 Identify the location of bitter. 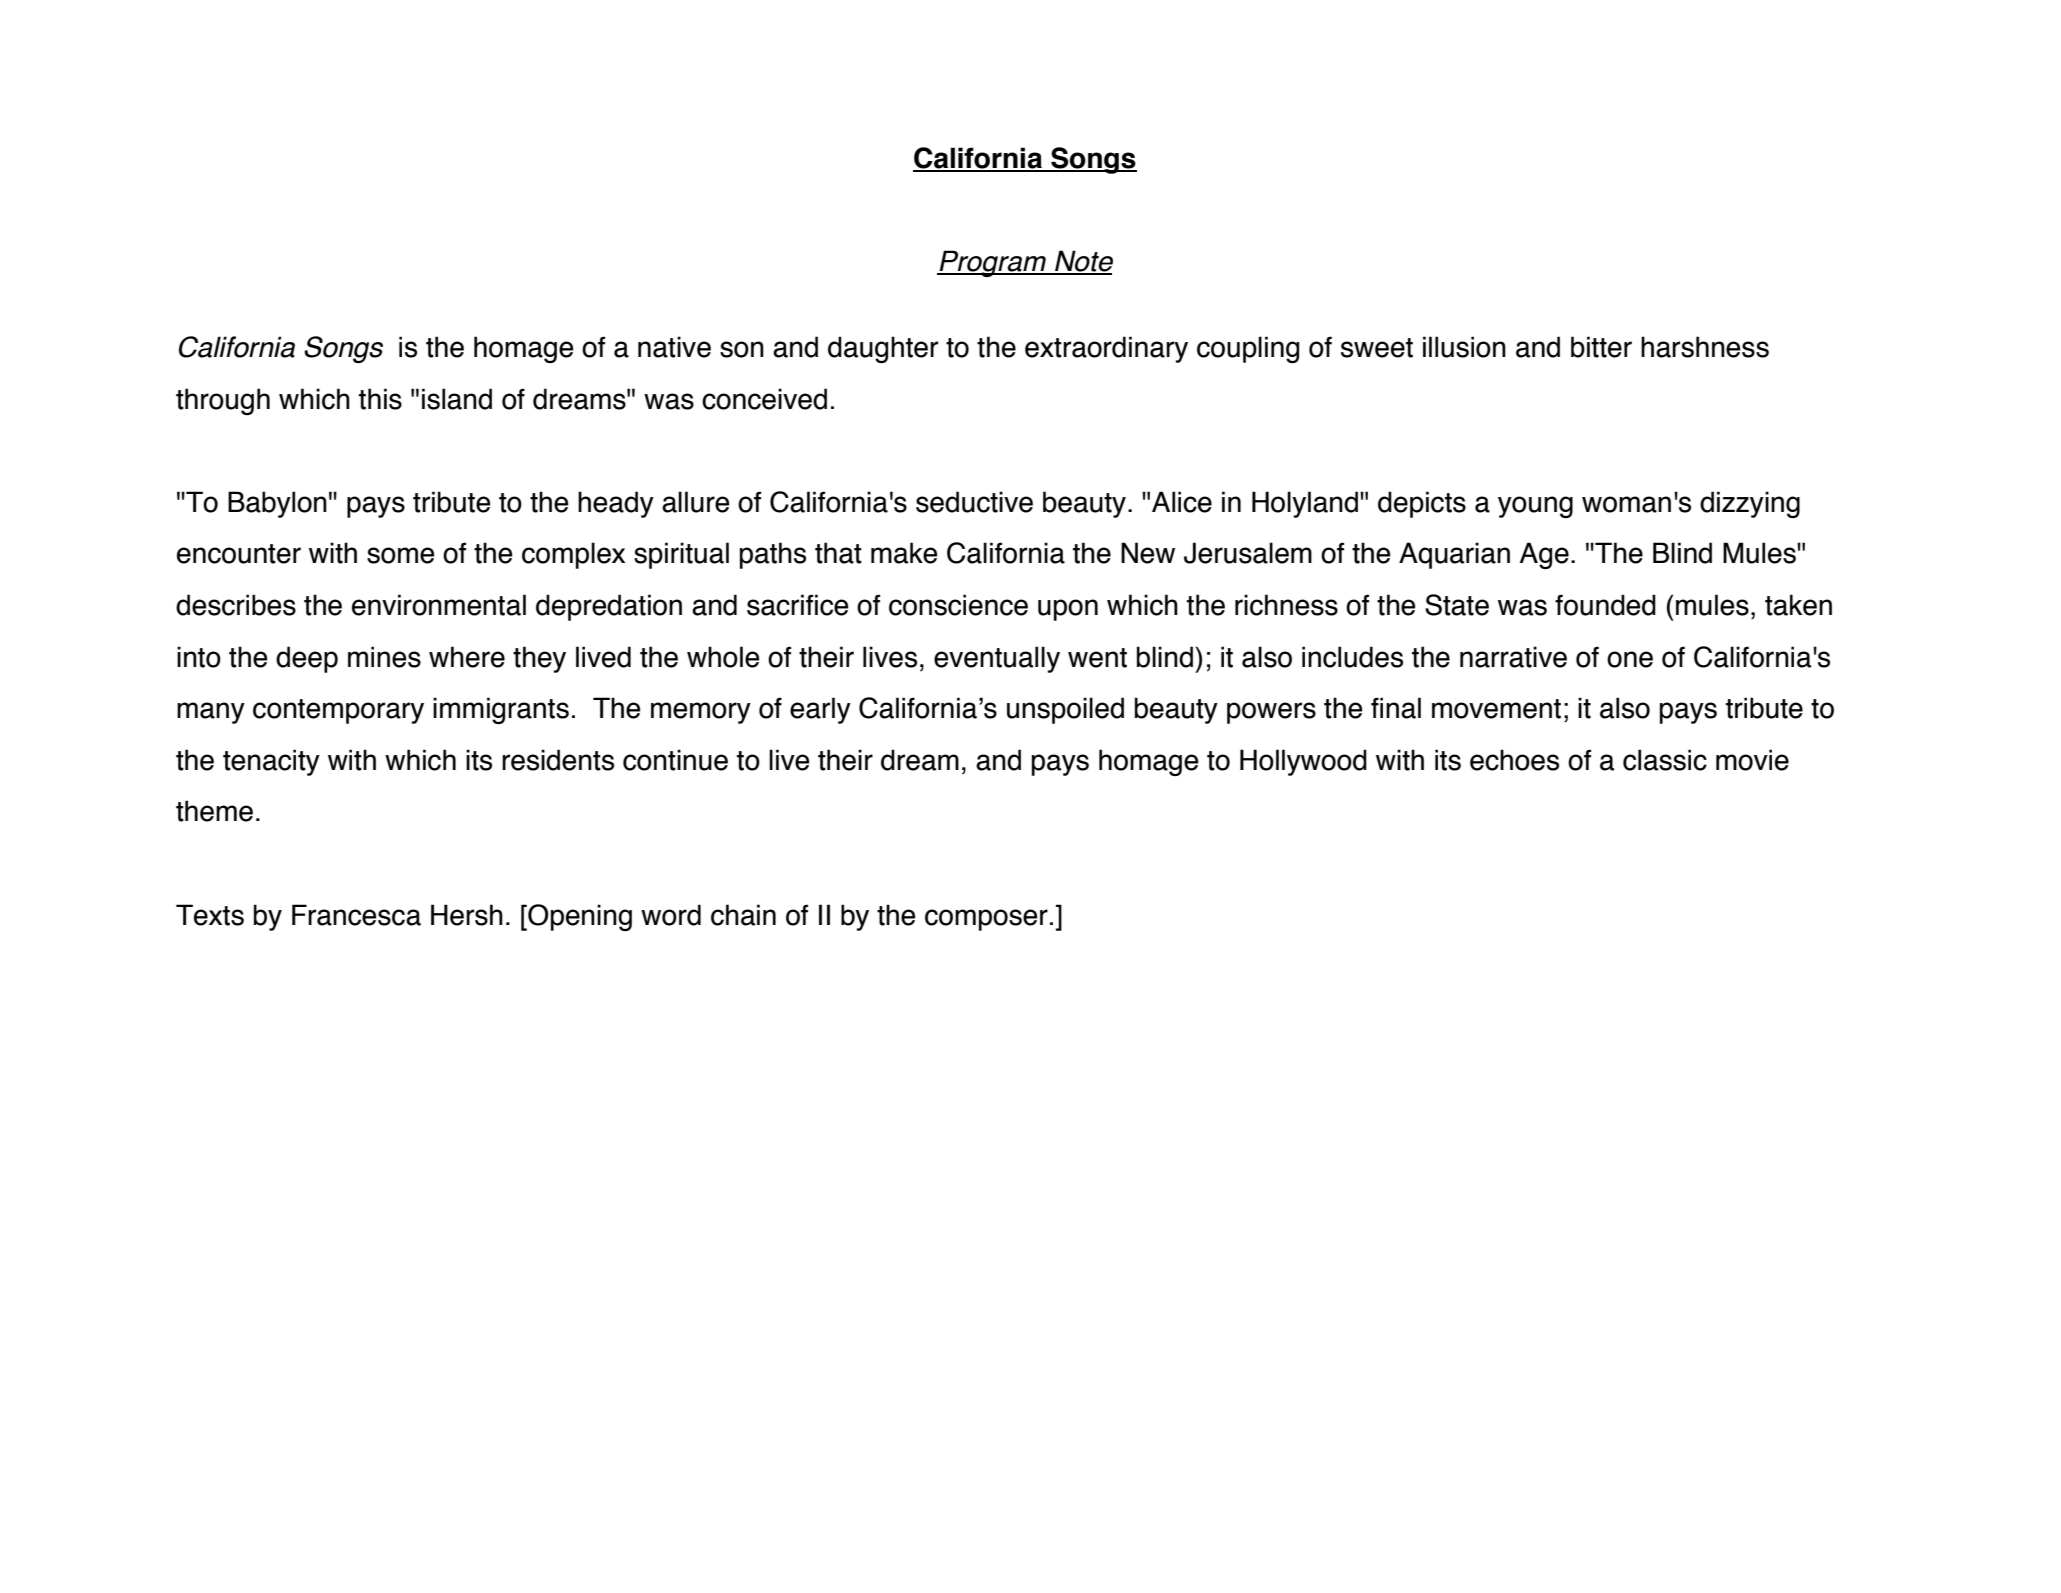
(1601, 347).
